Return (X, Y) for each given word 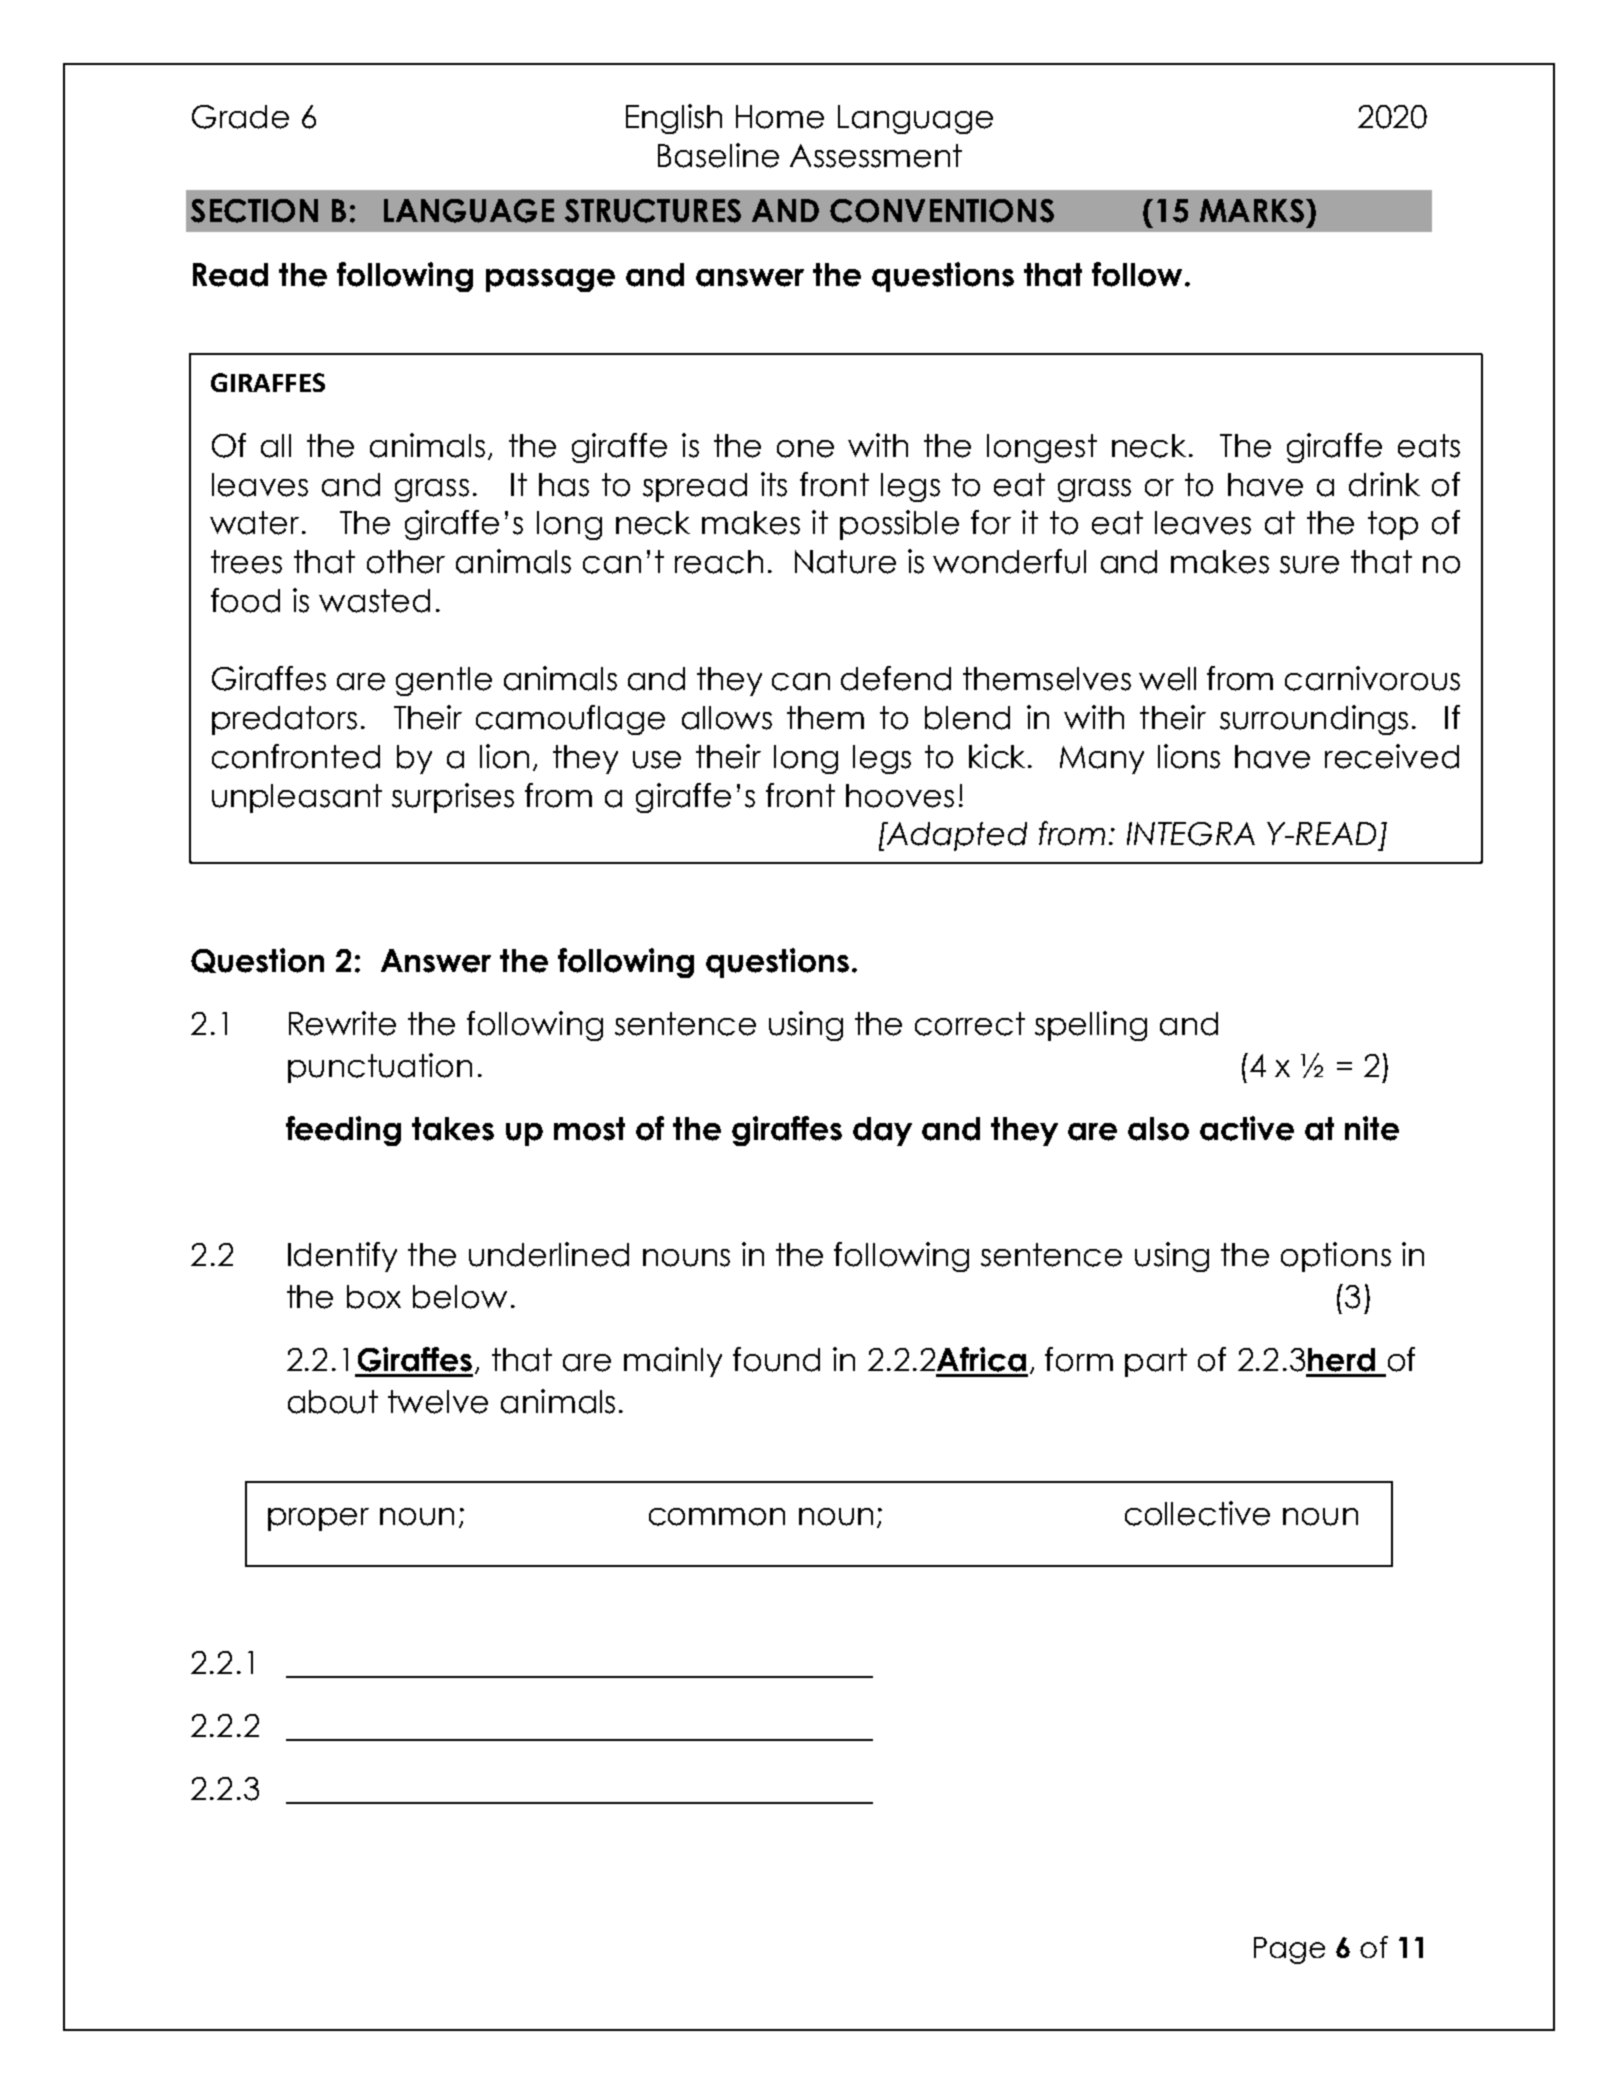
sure (1309, 565)
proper (318, 1519)
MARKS (1252, 211)
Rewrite (342, 1023)
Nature (845, 562)
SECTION (254, 211)
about (333, 1402)
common (717, 1517)
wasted (374, 601)
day (882, 1131)
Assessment (876, 156)
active (1247, 1128)
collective (1197, 1513)
